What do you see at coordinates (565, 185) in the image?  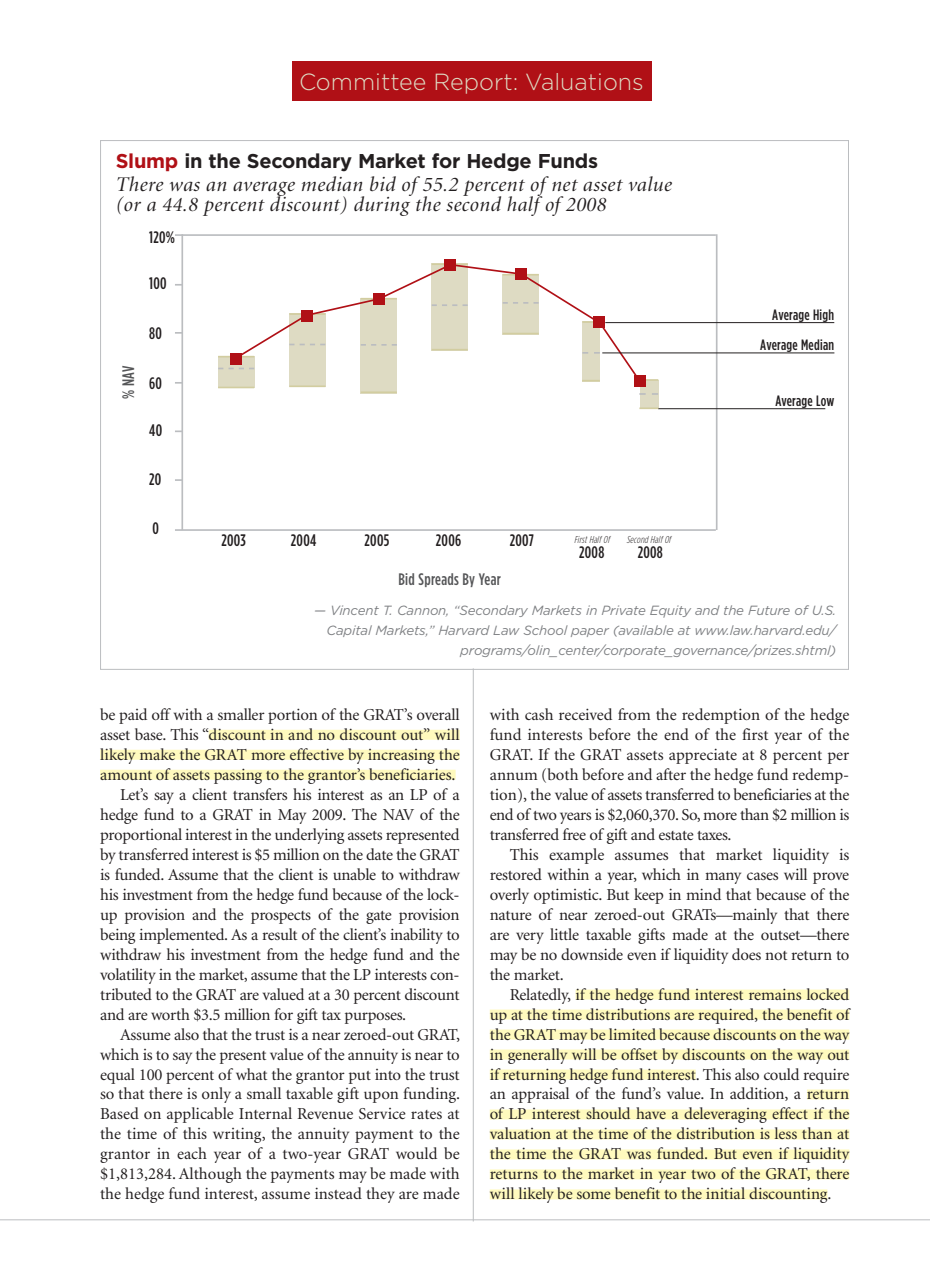 I see `net` at bounding box center [565, 185].
